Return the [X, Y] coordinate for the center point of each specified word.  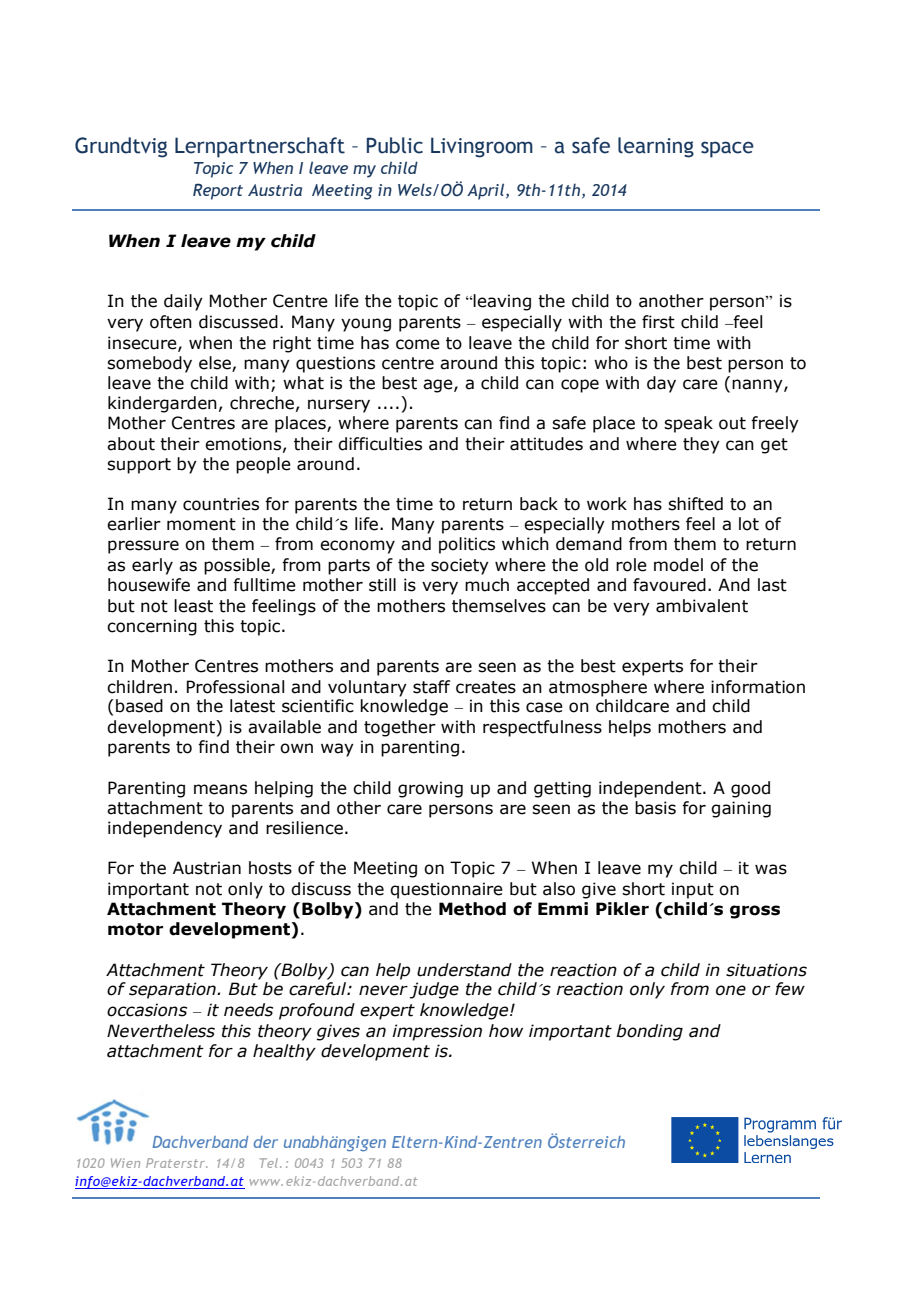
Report [218, 191]
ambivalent [702, 606]
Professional [235, 687]
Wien [125, 1163]
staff [431, 687]
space [727, 149]
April [487, 191]
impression [437, 1032]
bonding [649, 1032]
